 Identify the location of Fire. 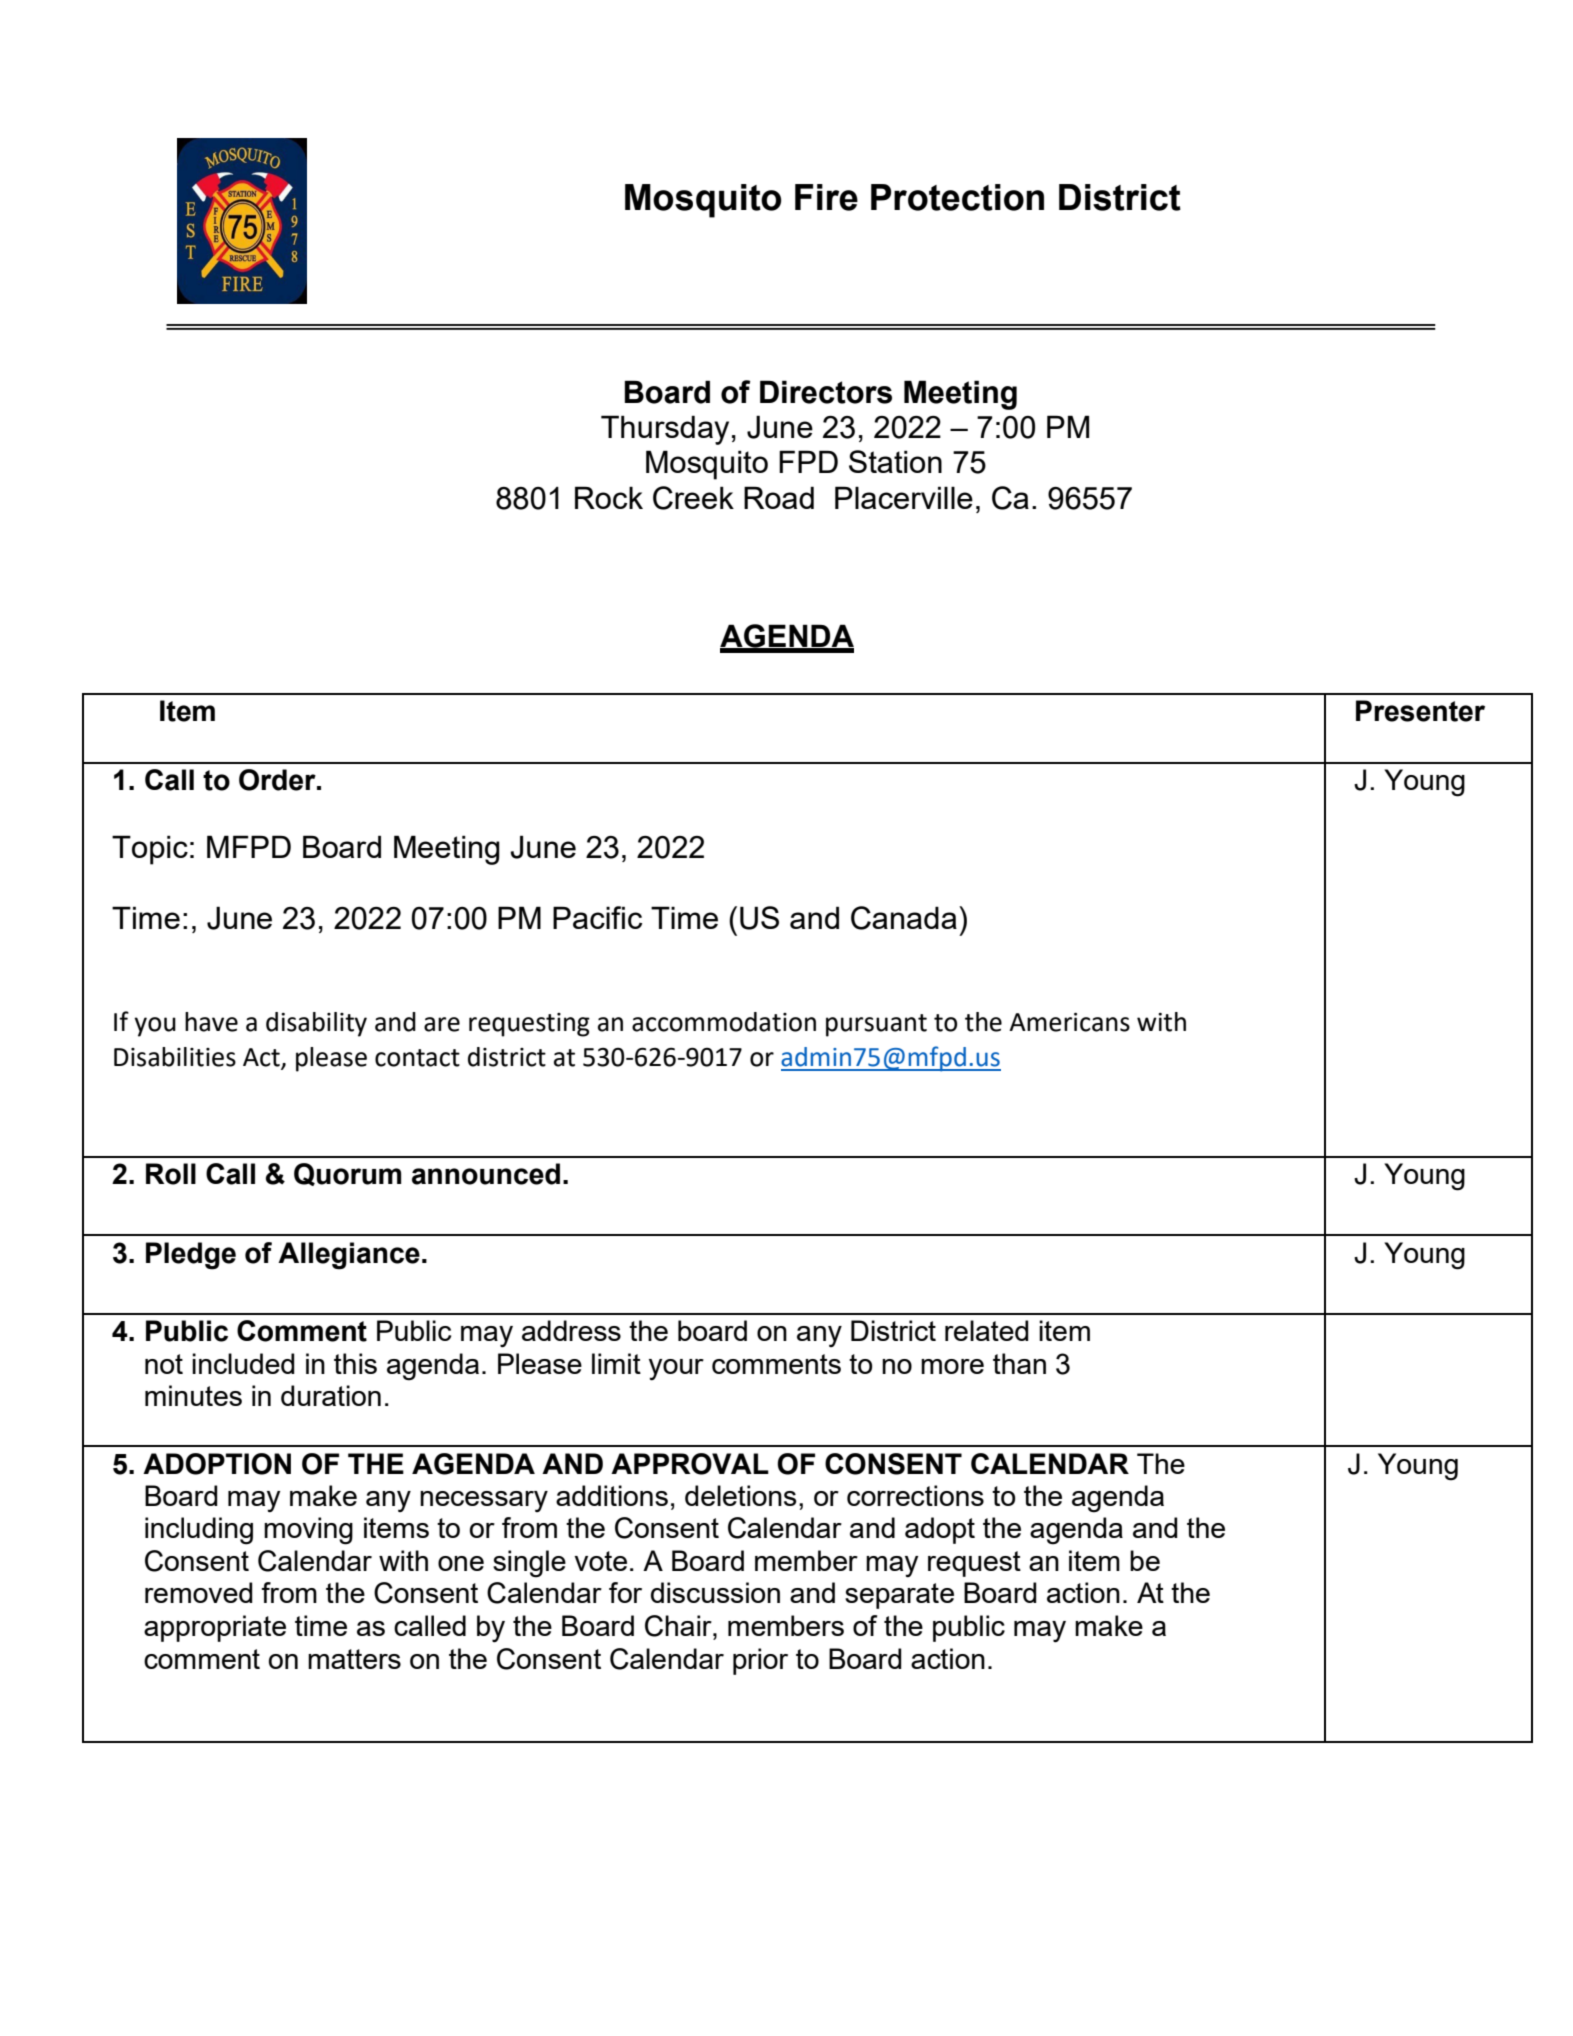
(826, 197).
